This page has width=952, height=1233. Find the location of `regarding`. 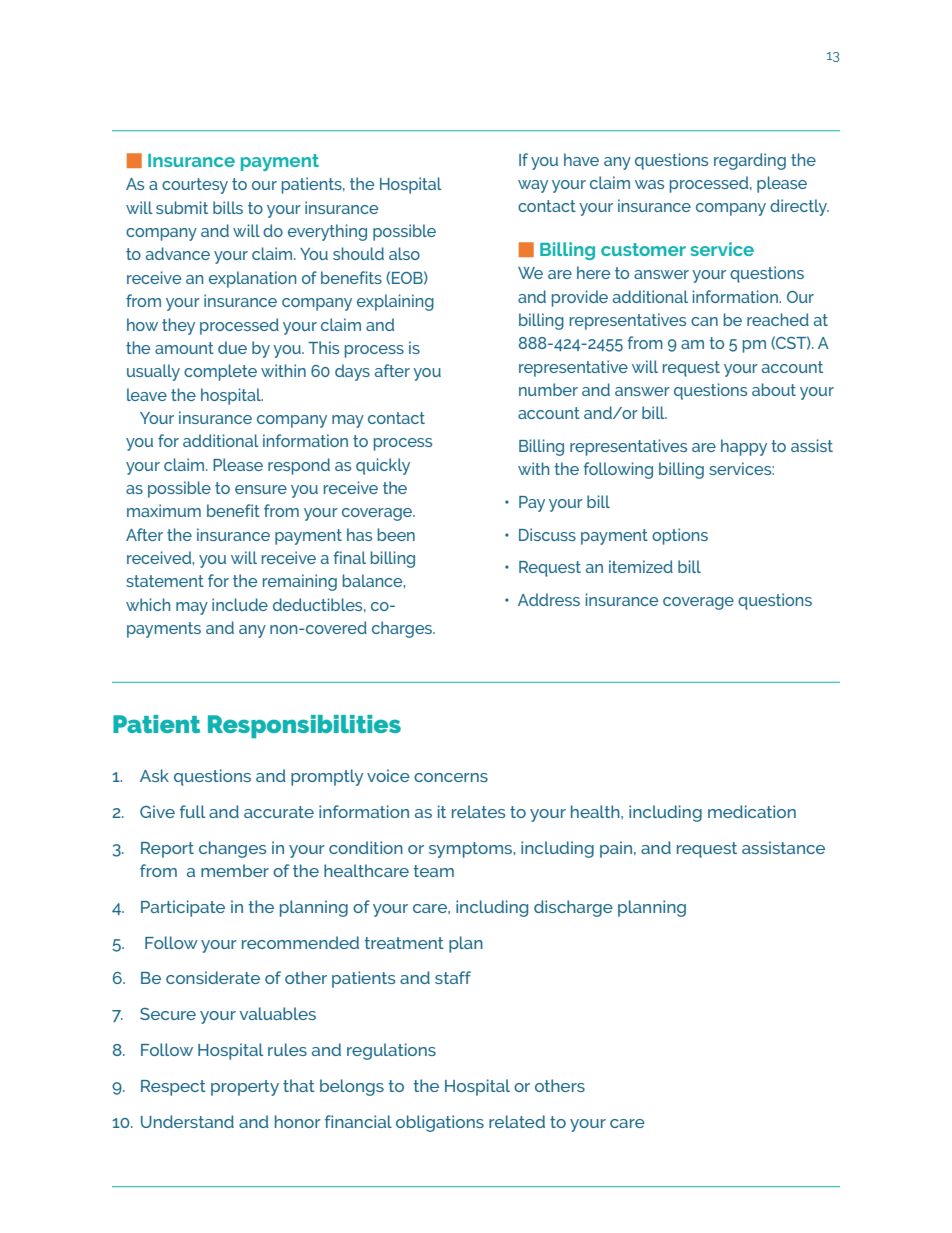

regarding is located at coordinates (750, 161).
